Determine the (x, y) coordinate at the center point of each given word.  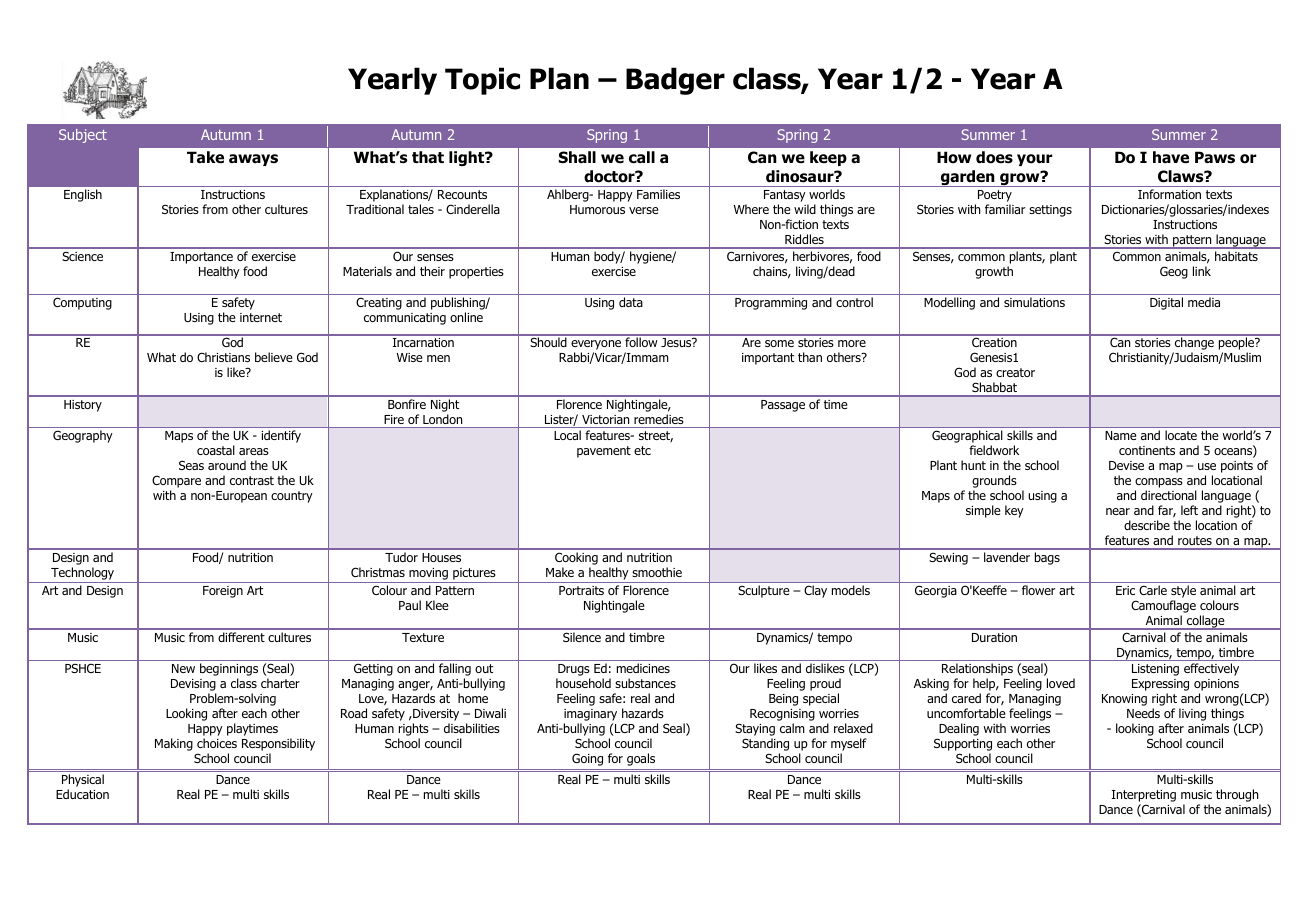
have (1171, 157)
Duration (994, 637)
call (642, 157)
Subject (83, 136)
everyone (596, 346)
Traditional (375, 209)
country (292, 497)
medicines (643, 668)
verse (644, 210)
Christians (223, 357)
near (1118, 511)
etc (642, 450)
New (183, 668)
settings (1050, 211)
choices (217, 743)
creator (1015, 372)
